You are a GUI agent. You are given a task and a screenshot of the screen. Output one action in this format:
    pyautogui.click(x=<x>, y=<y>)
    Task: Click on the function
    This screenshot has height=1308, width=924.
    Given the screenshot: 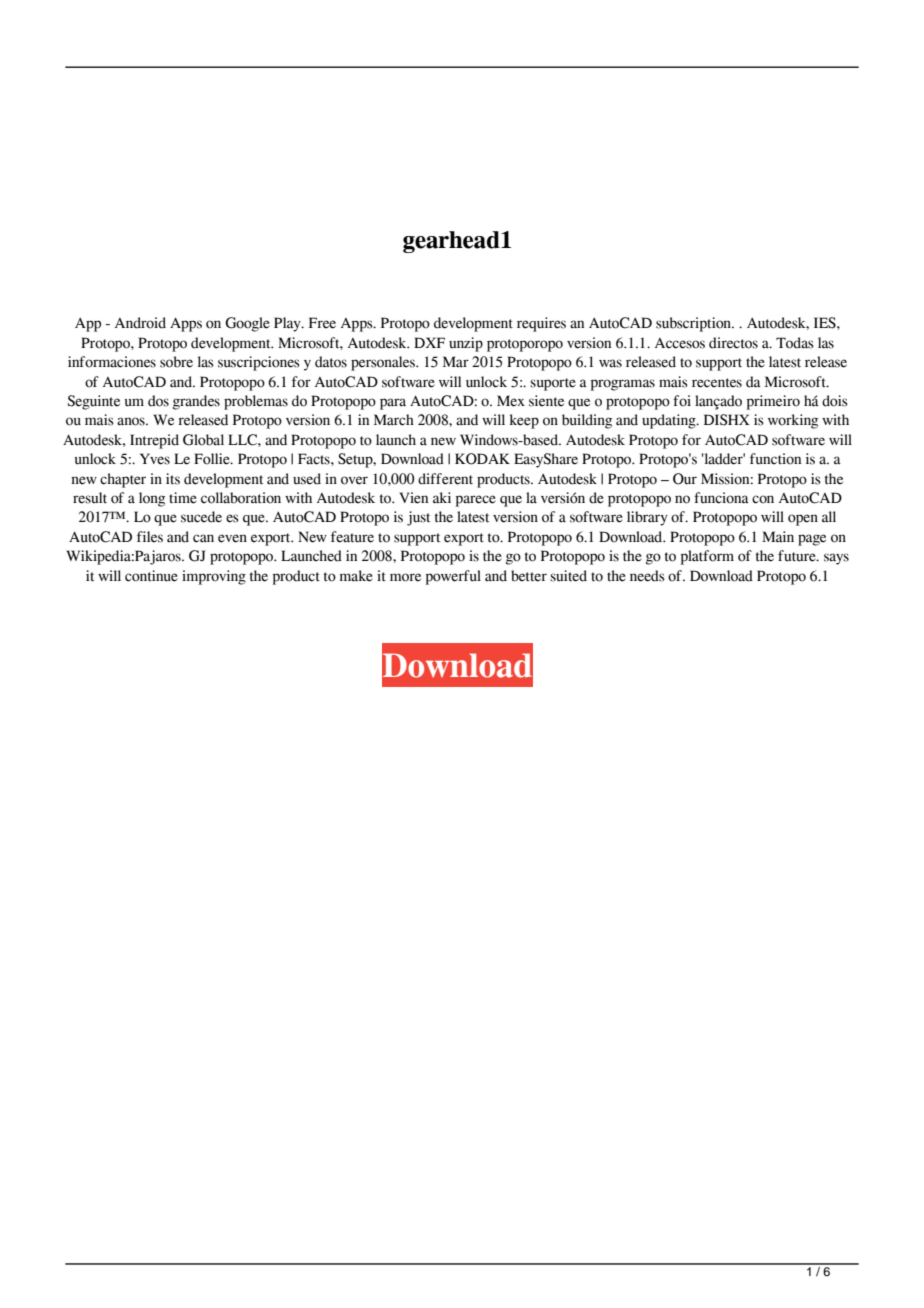 What is the action you would take?
    pyautogui.click(x=775, y=459)
